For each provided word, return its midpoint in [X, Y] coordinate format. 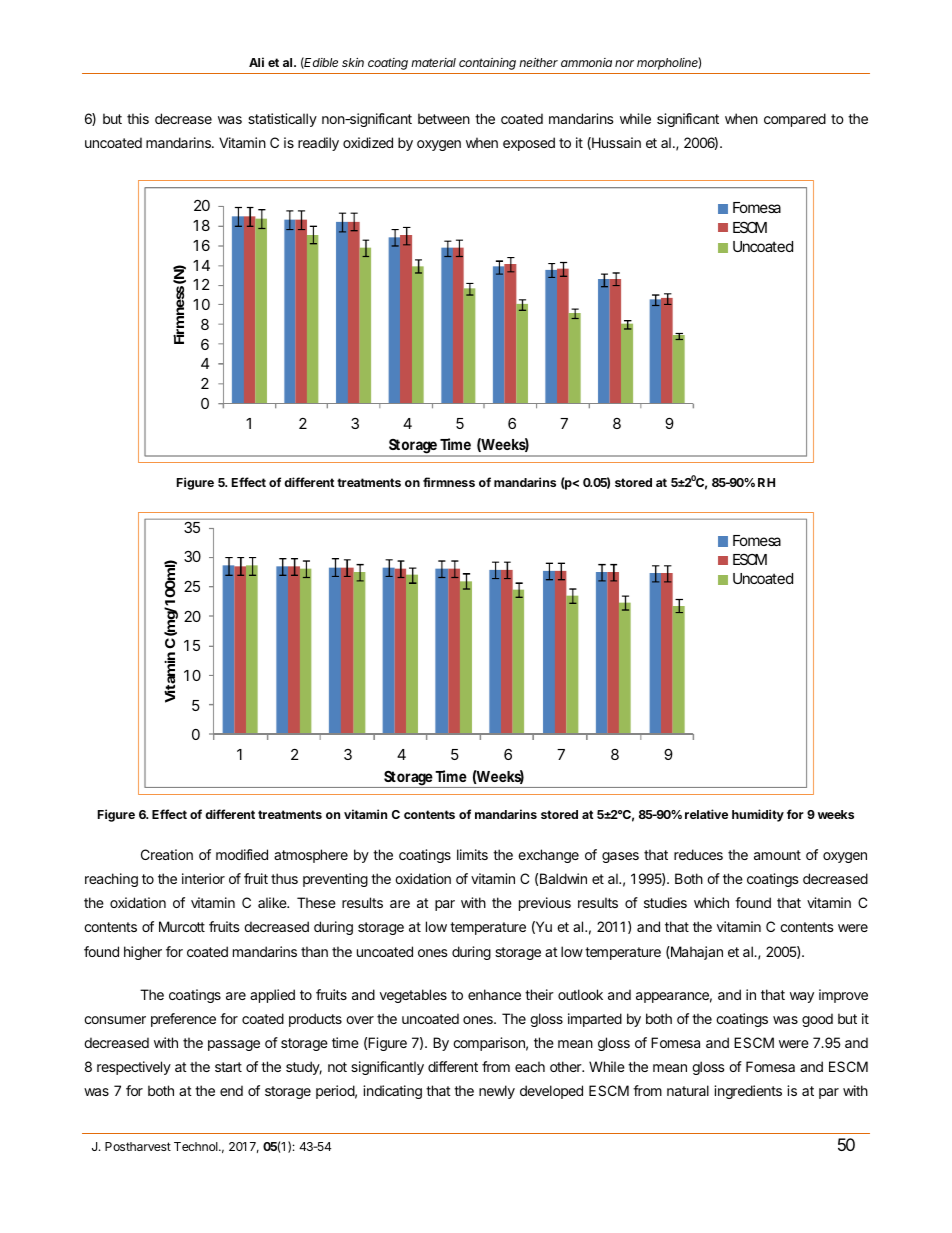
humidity [758, 815]
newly [497, 1092]
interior [203, 878]
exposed [529, 144]
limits [472, 854]
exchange [548, 856]
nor [624, 63]
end [231, 1090]
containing [487, 64]
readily [318, 144]
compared [795, 120]
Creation [167, 854]
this [138, 118]
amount [777, 855]
